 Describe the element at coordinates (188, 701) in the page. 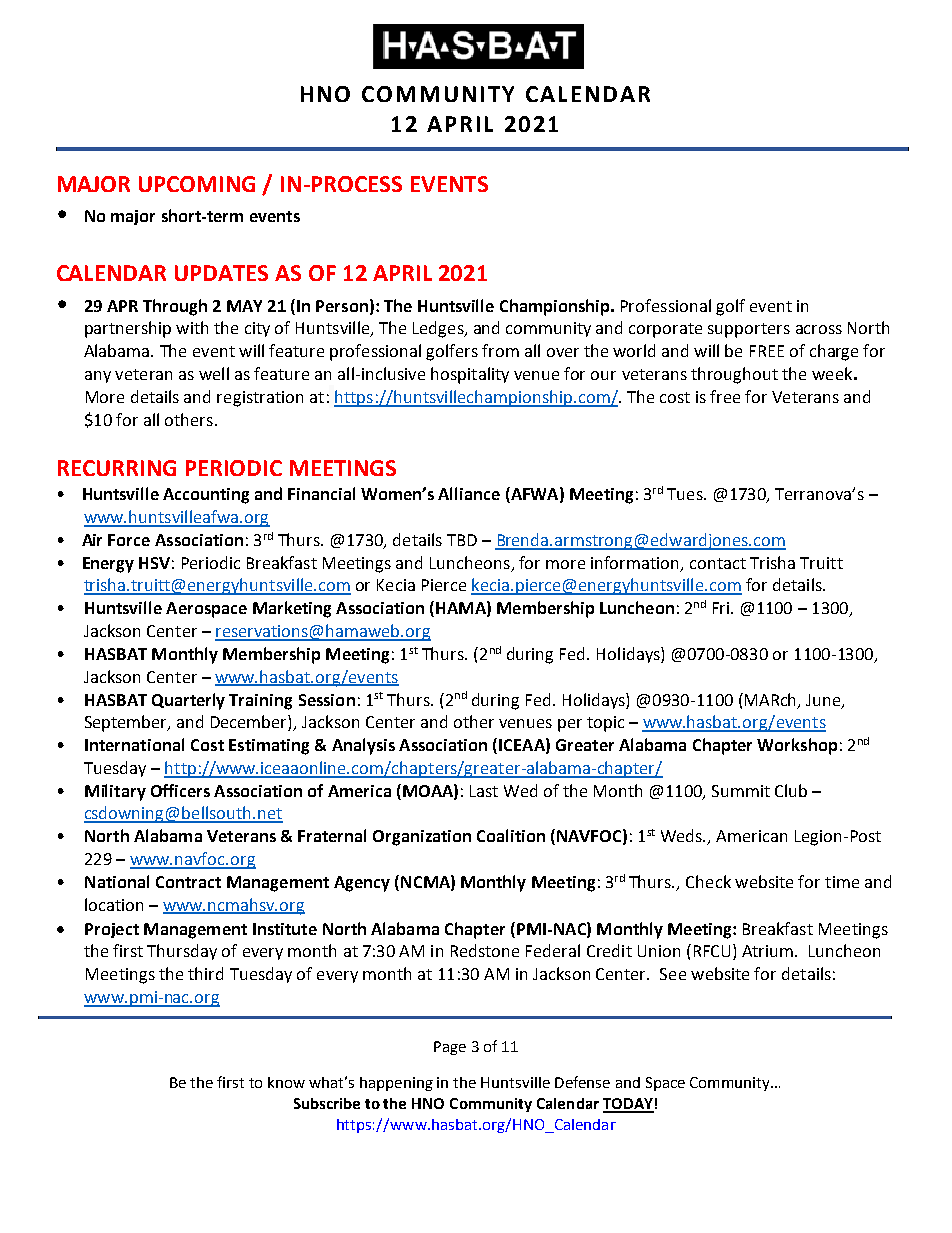

I see `Quarterly` at that location.
